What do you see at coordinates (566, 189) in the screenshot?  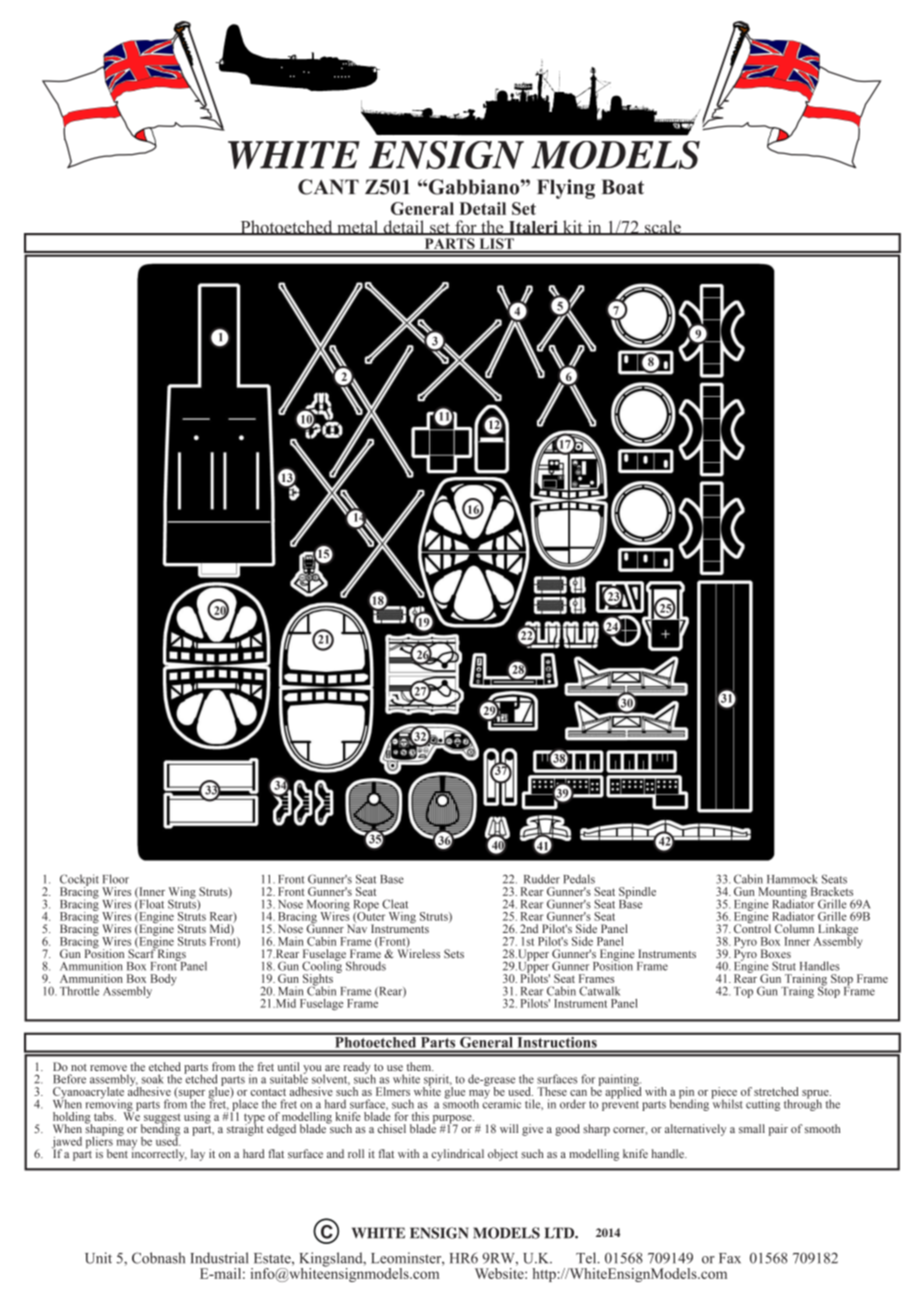 I see `Flying` at bounding box center [566, 189].
